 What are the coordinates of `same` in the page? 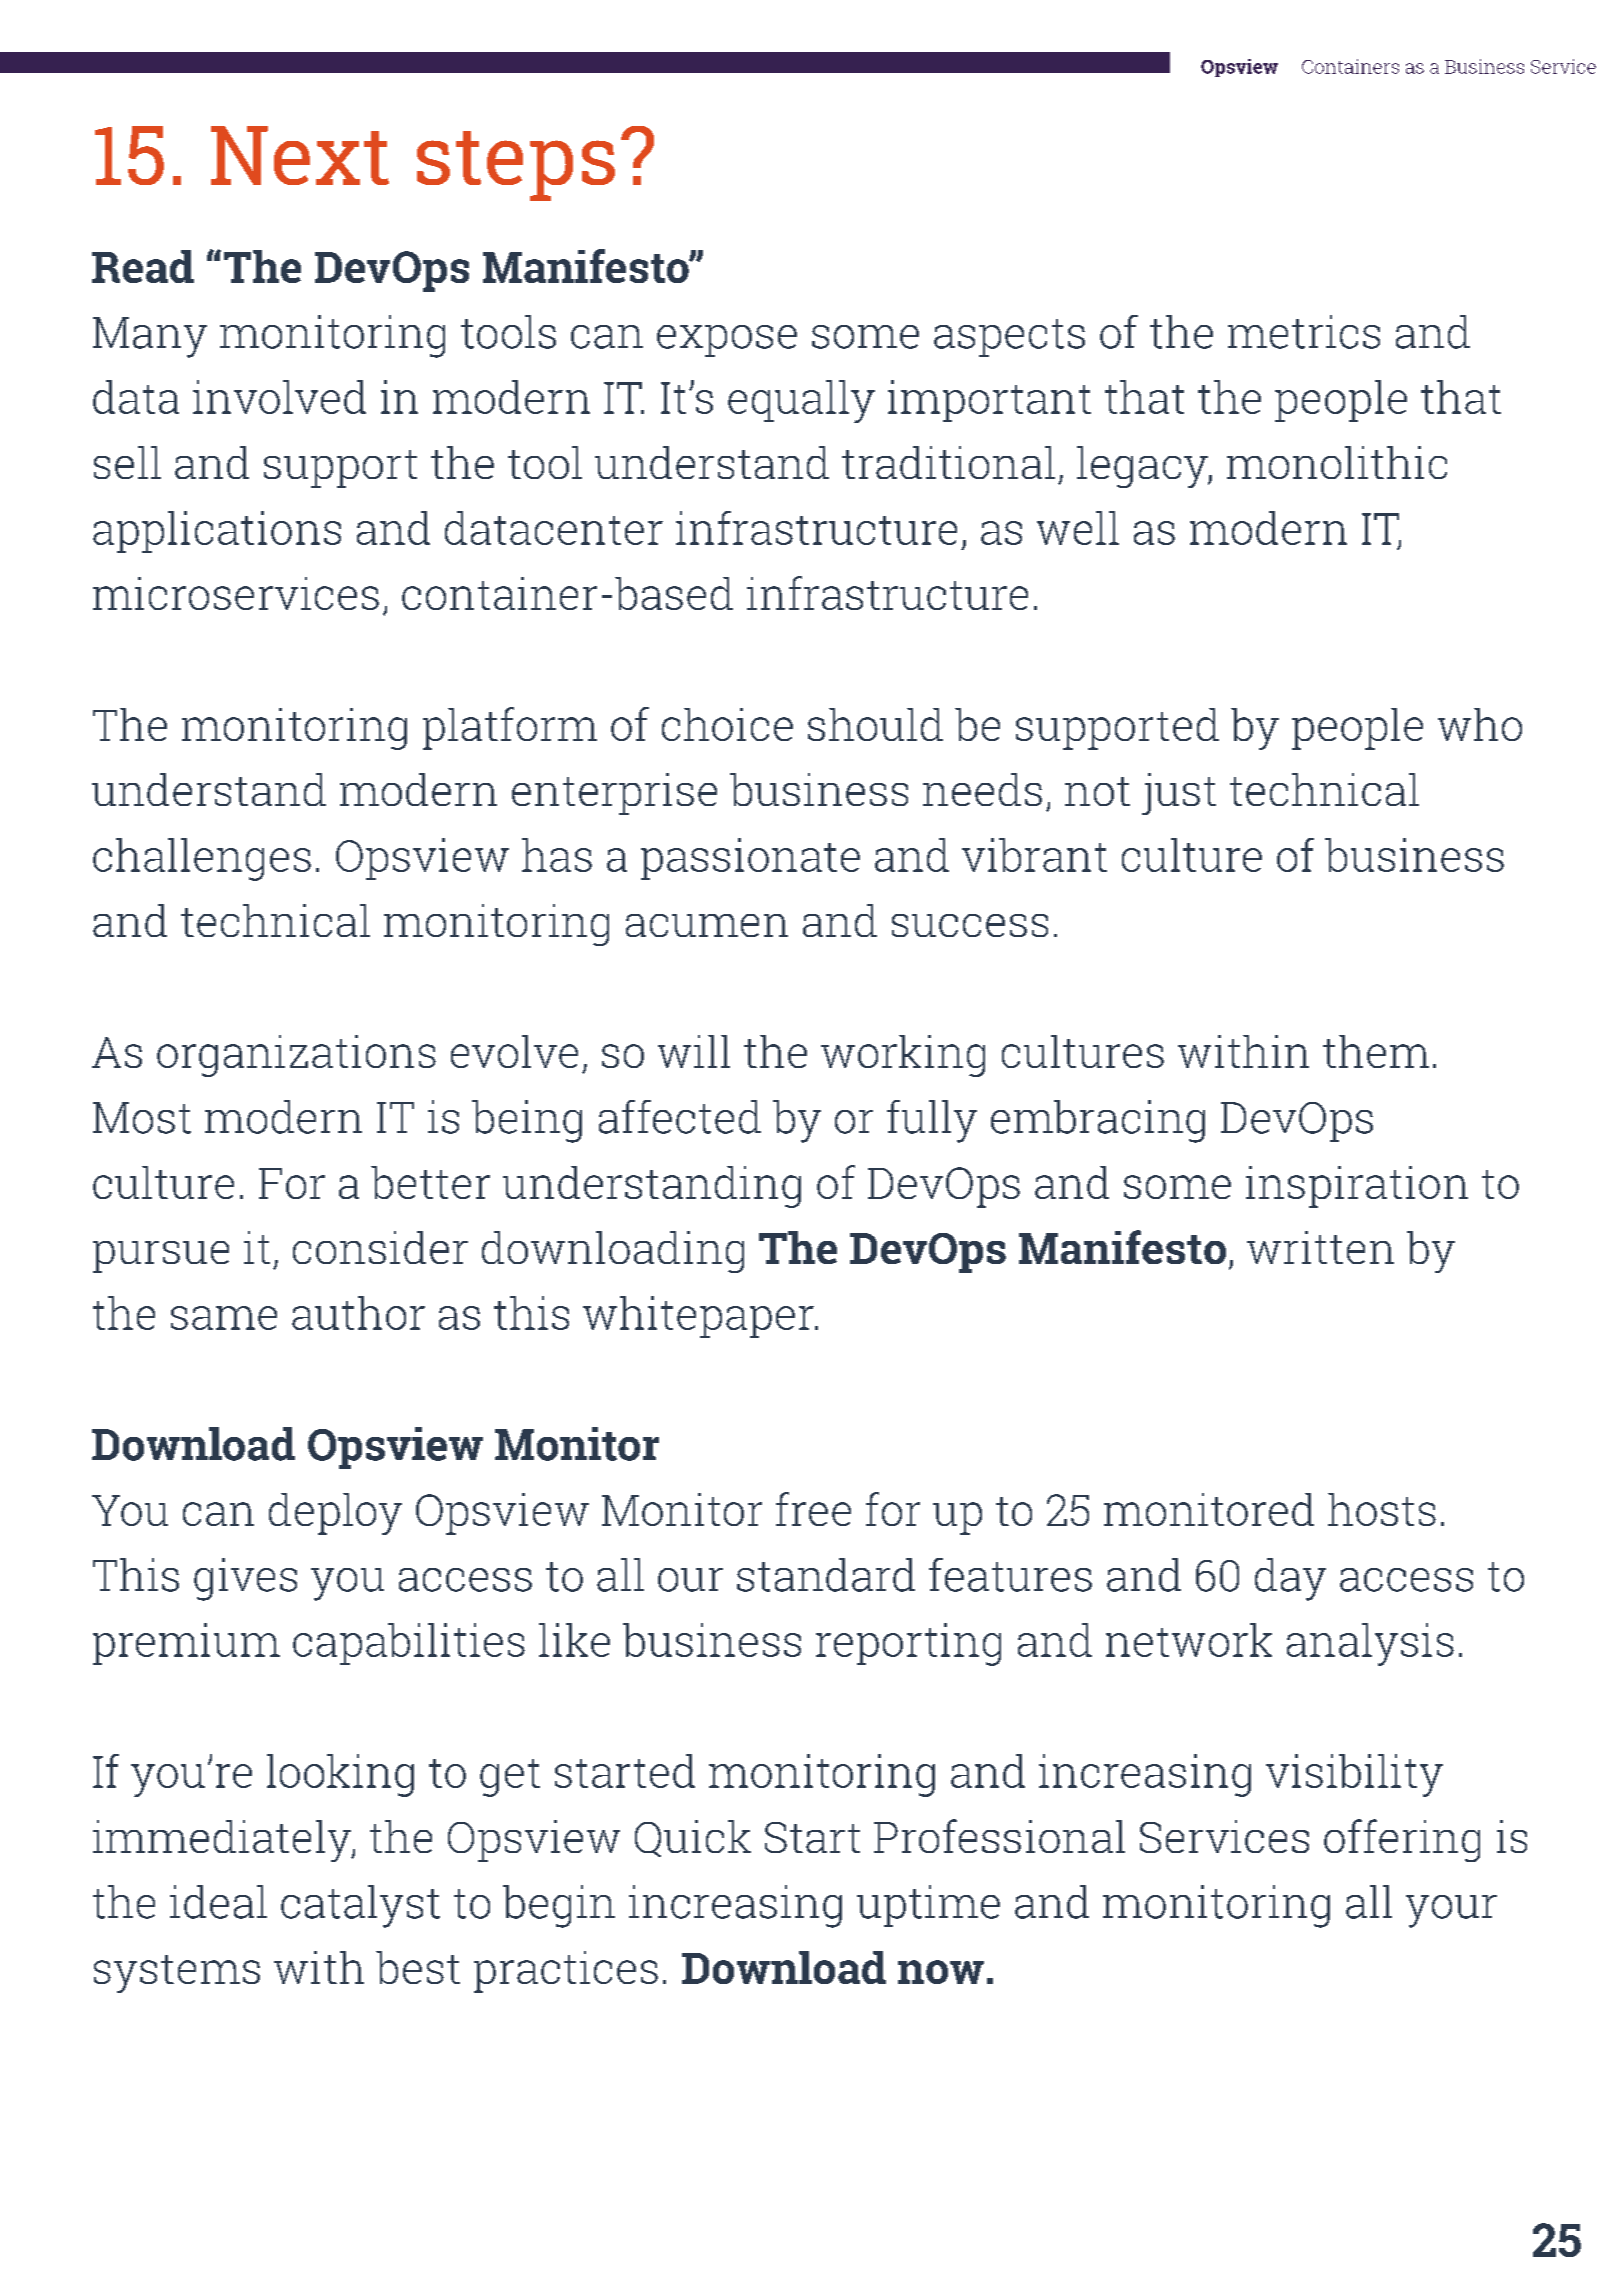 It's located at (224, 1318).
